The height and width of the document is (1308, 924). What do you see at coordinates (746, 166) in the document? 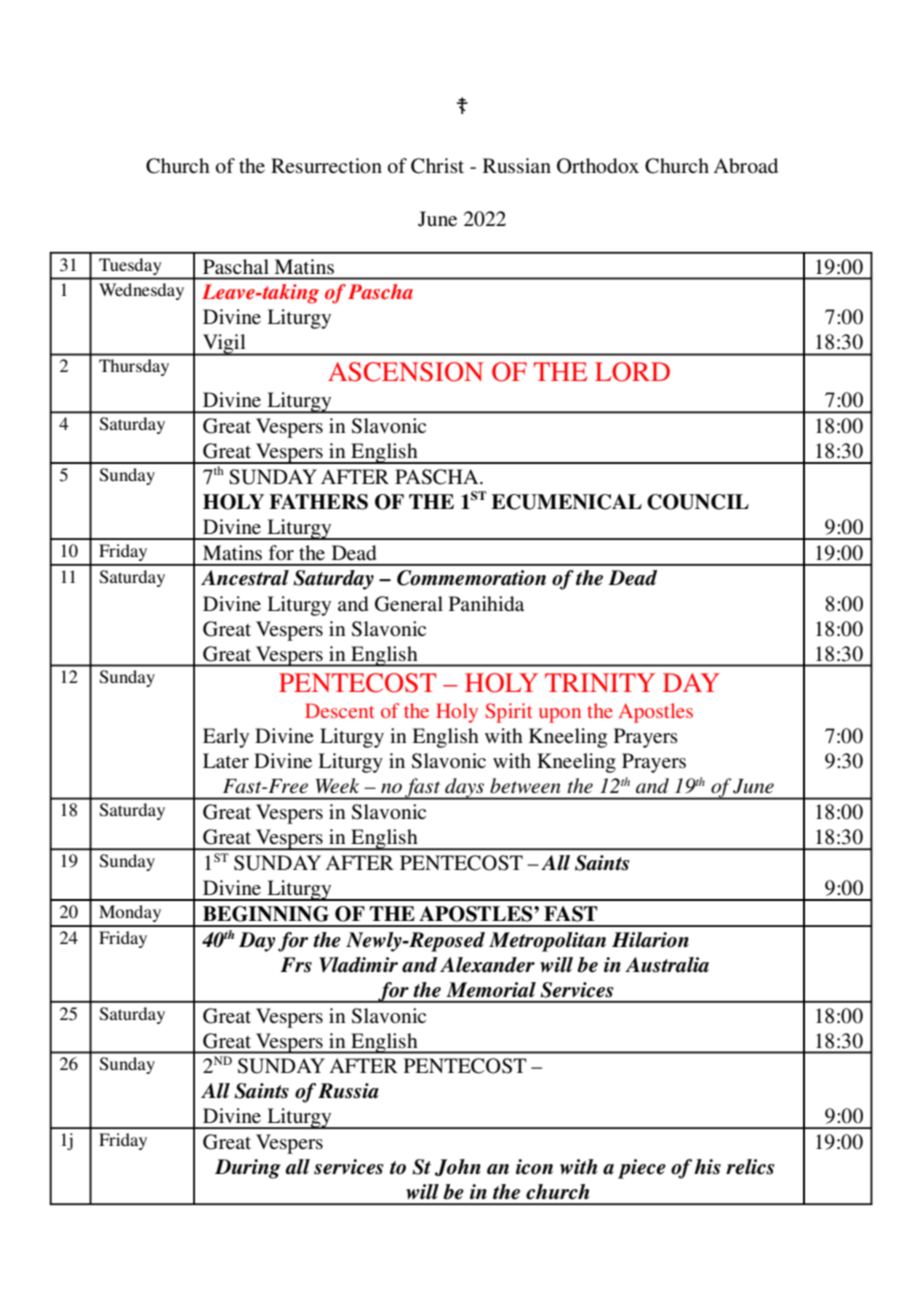
I see `Abroad` at bounding box center [746, 166].
